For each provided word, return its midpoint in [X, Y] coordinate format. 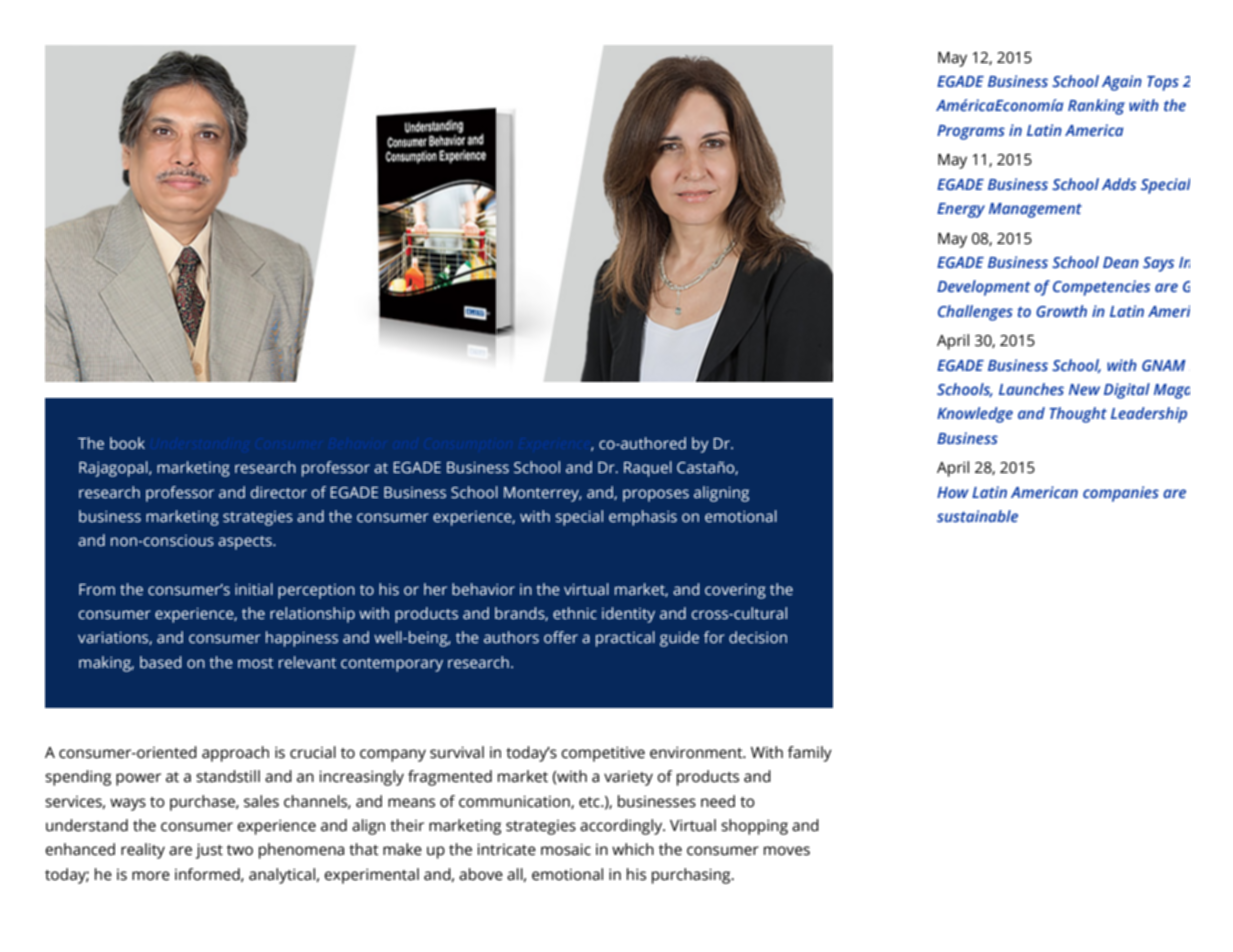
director [279, 492]
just [209, 851]
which [633, 849]
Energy [961, 210]
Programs [971, 132]
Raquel [648, 469]
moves [787, 851]
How [953, 492]
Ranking [1096, 107]
